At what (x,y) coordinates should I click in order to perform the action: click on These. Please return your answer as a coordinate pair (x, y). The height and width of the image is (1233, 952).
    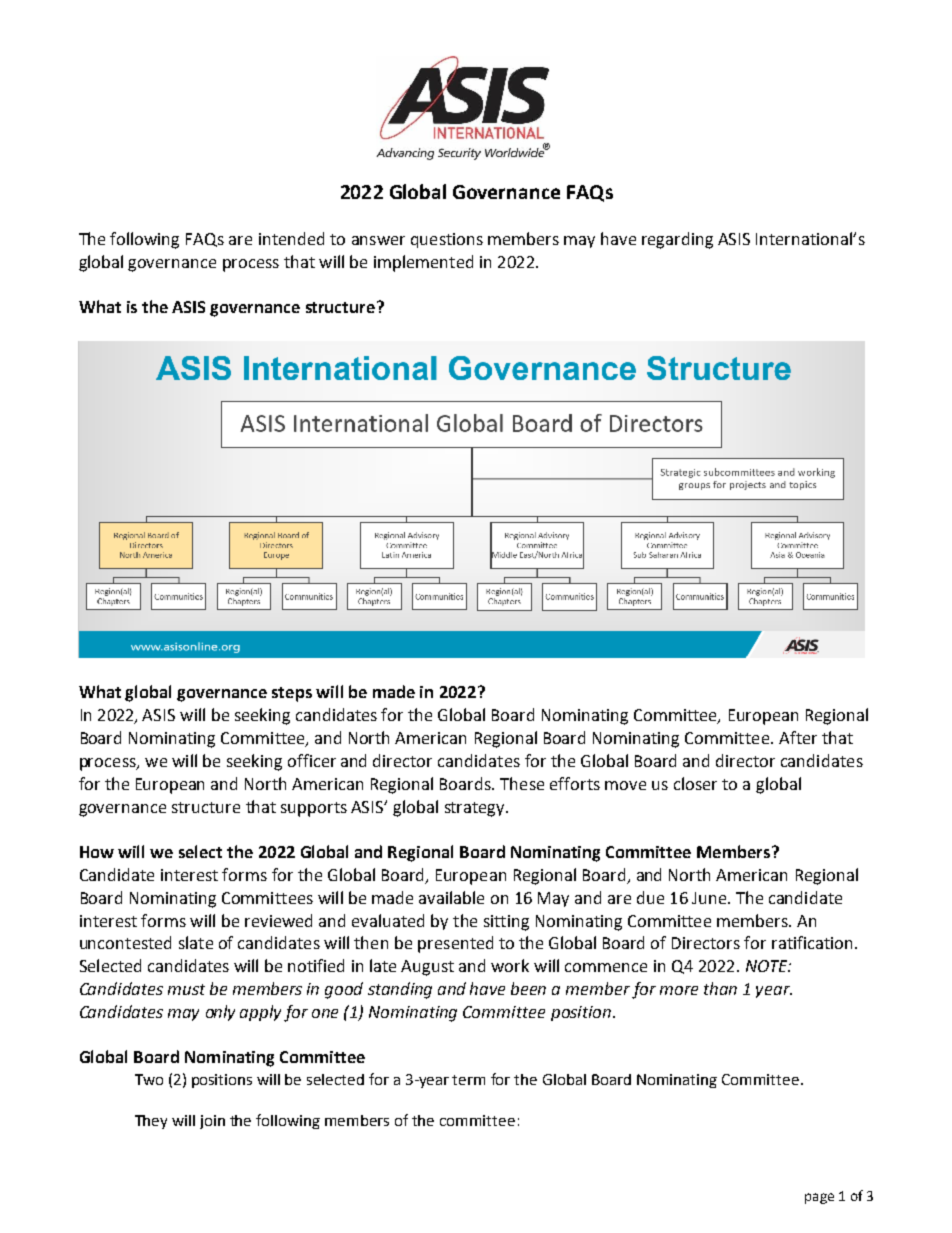
    Looking at the image, I should click on (522, 783).
